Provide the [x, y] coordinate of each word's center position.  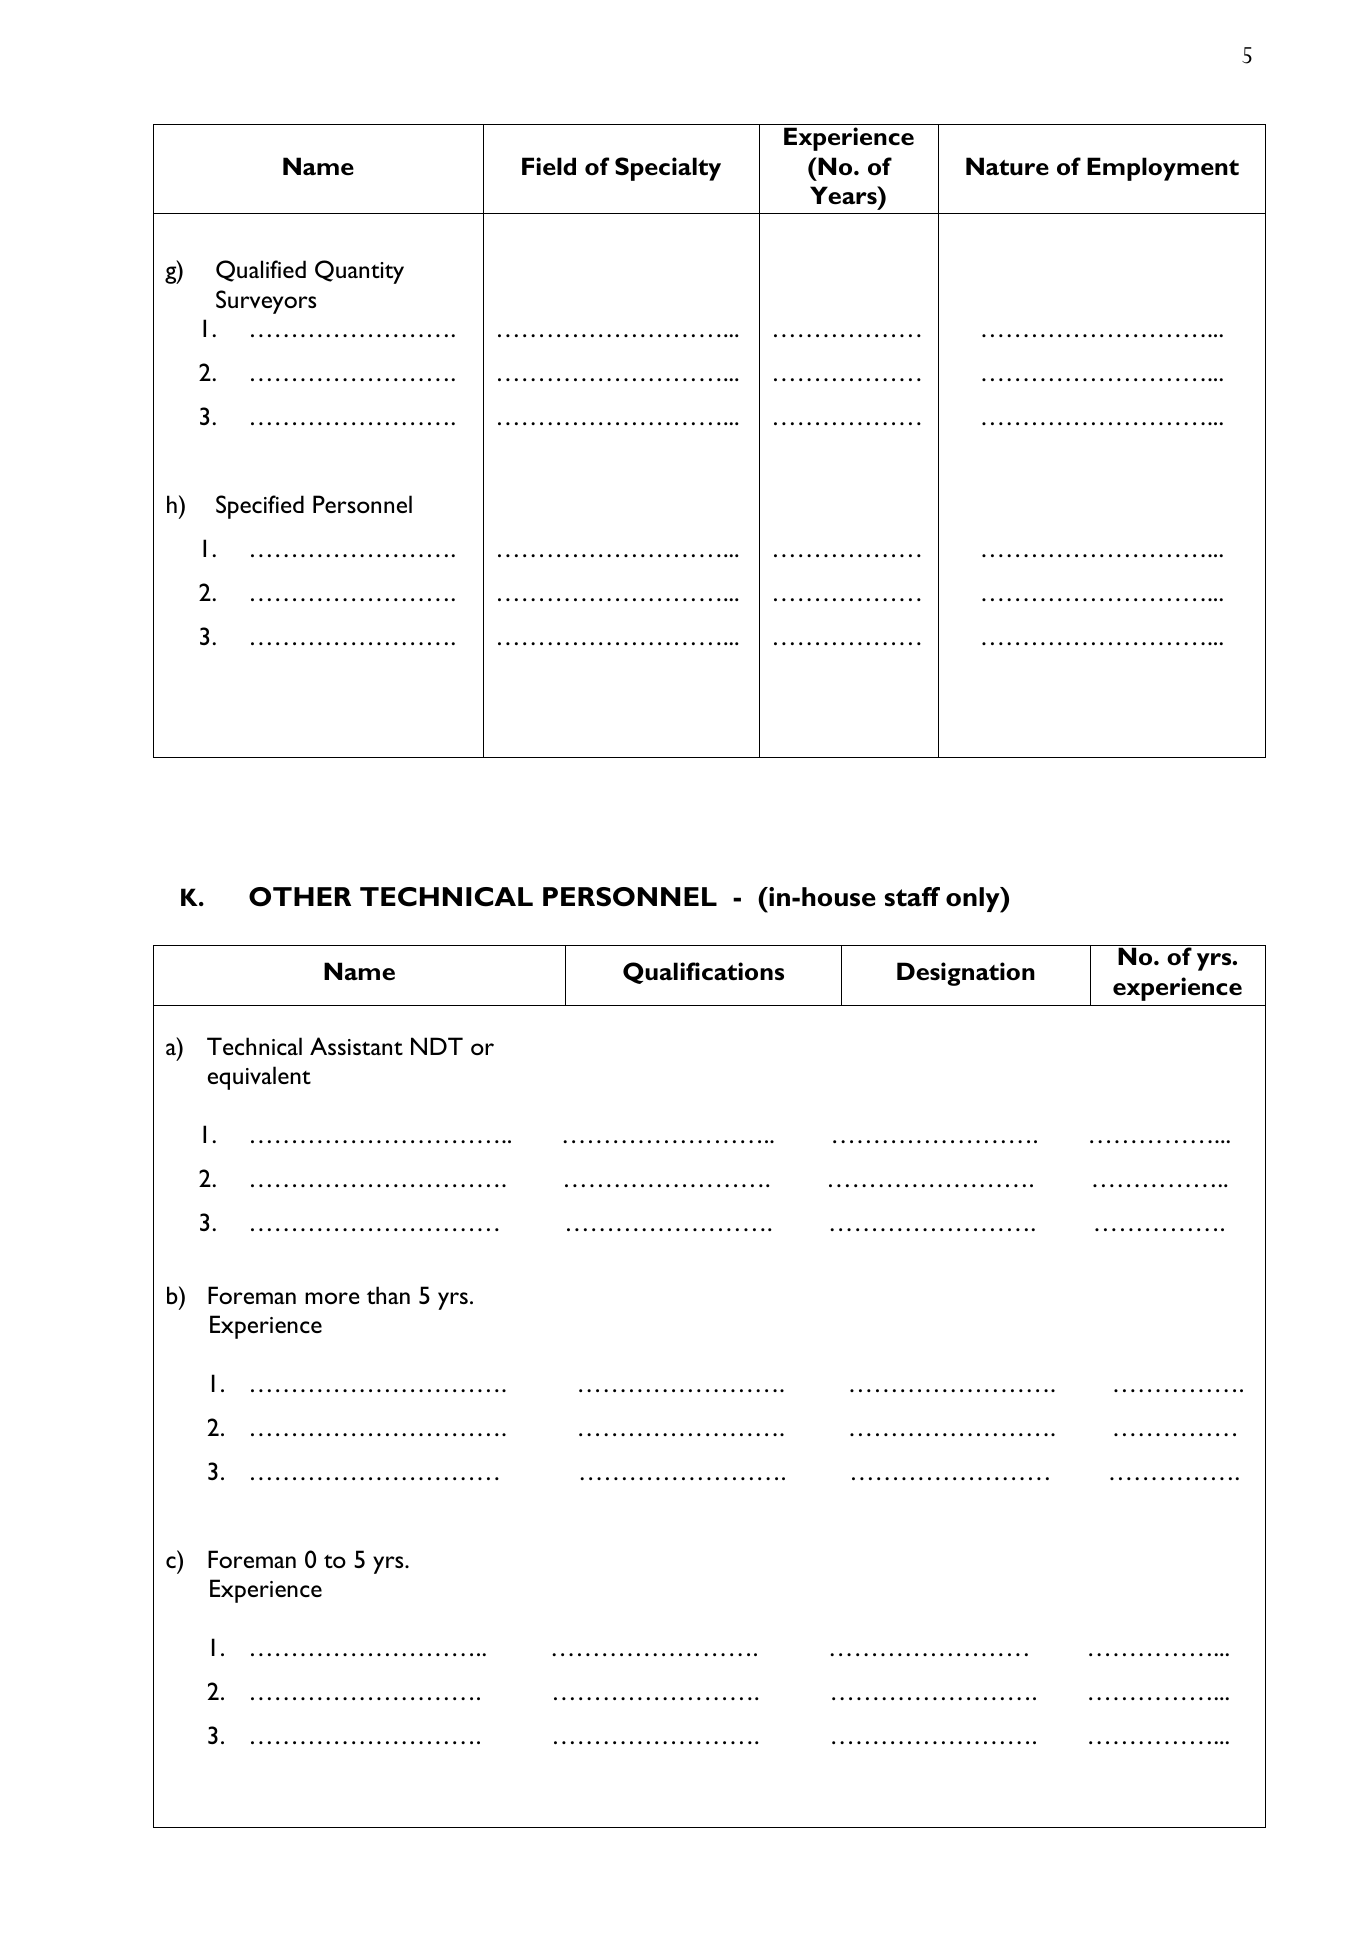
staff [912, 897]
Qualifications [703, 973]
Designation [966, 974]
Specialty [668, 169]
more [332, 1298]
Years [844, 195]
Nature [1007, 166]
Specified [260, 507]
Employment [1163, 169]
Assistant [356, 1046]
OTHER [300, 897]
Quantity [359, 272]
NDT [437, 1046]
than [388, 1295]
